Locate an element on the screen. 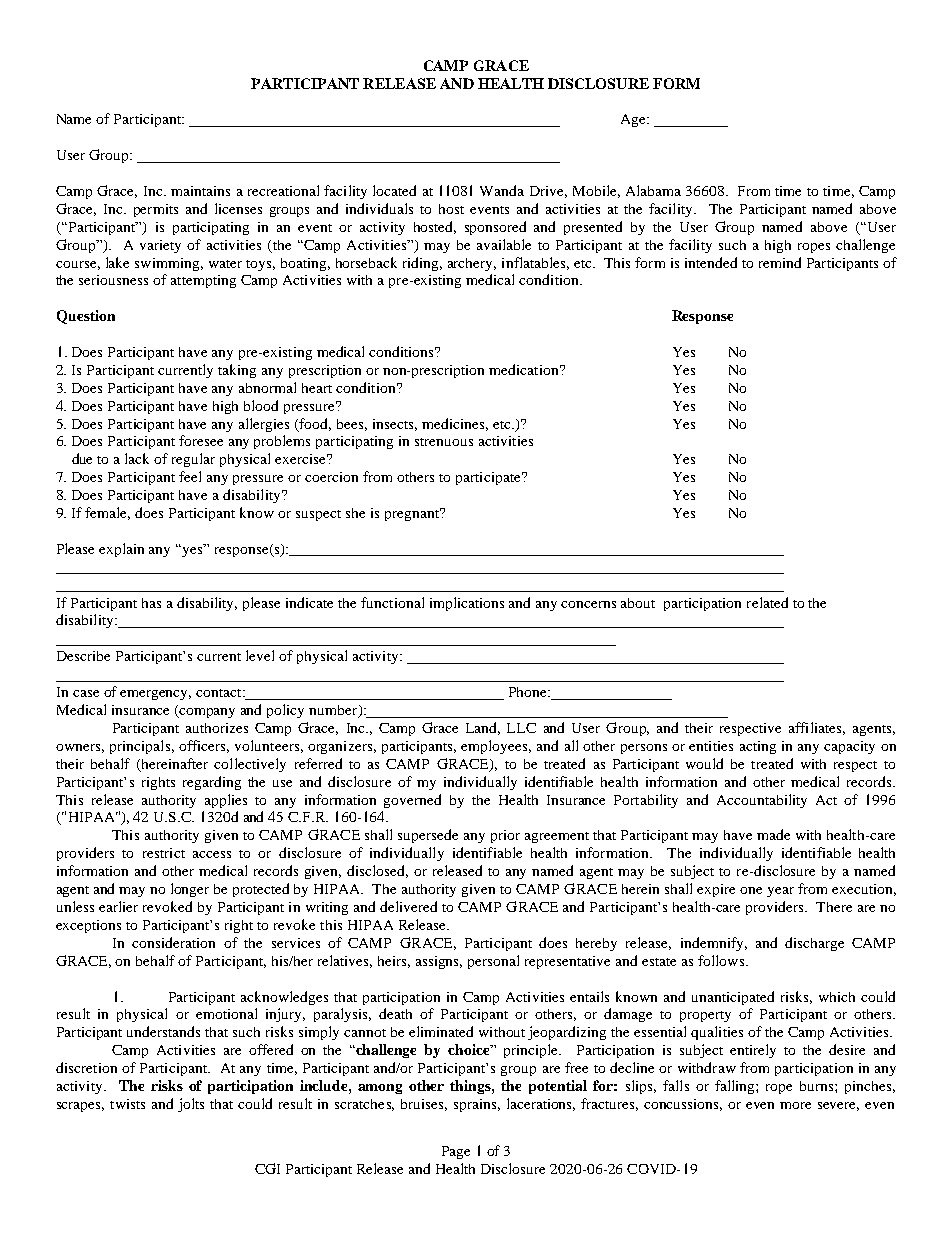 The height and width of the screenshot is (1233, 952). remind is located at coordinates (780, 262).
